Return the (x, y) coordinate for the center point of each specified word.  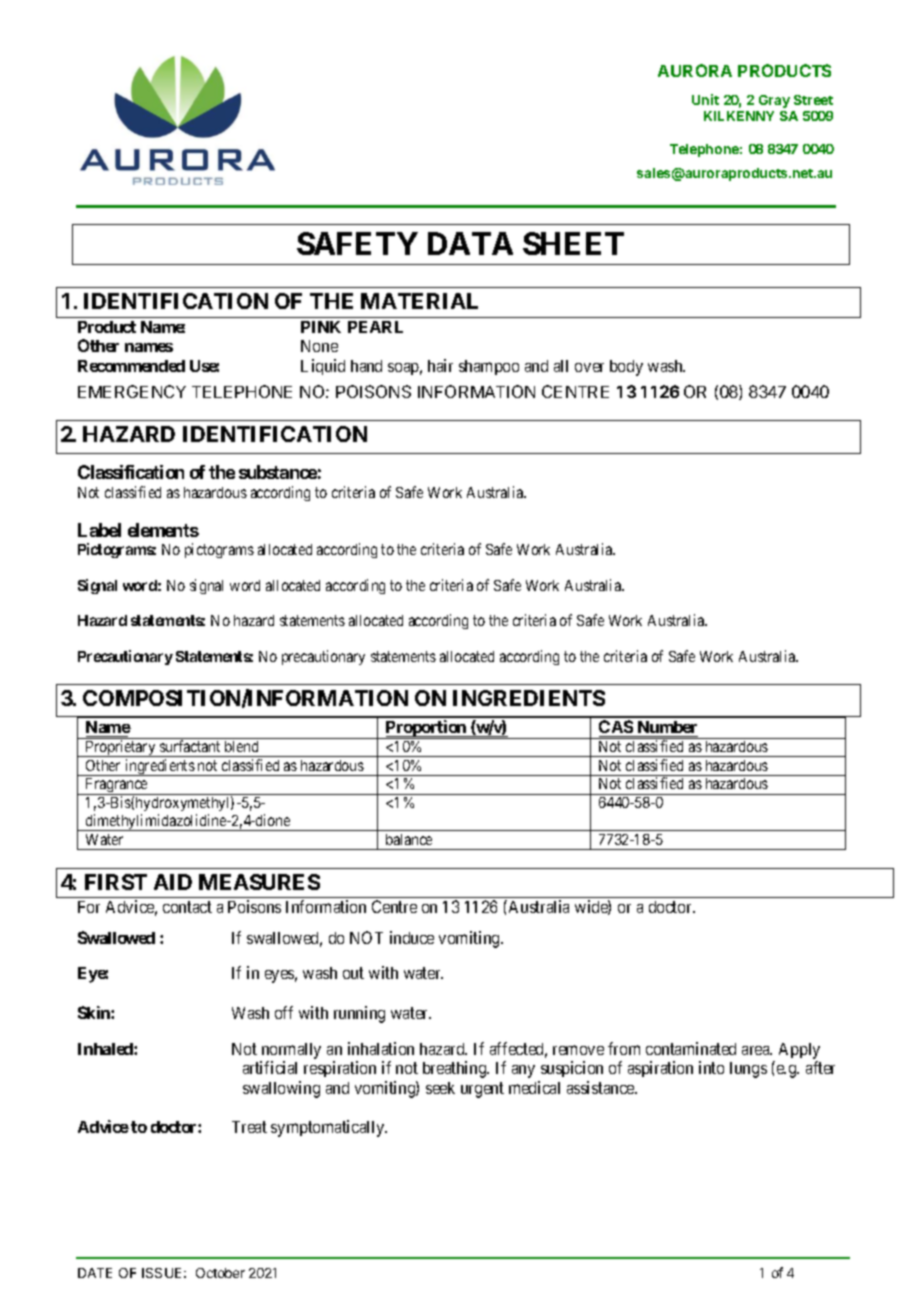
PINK (321, 327)
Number (666, 729)
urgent (482, 1090)
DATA (470, 243)
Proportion (426, 729)
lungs (748, 1070)
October (220, 1273)
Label (99, 530)
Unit (705, 99)
